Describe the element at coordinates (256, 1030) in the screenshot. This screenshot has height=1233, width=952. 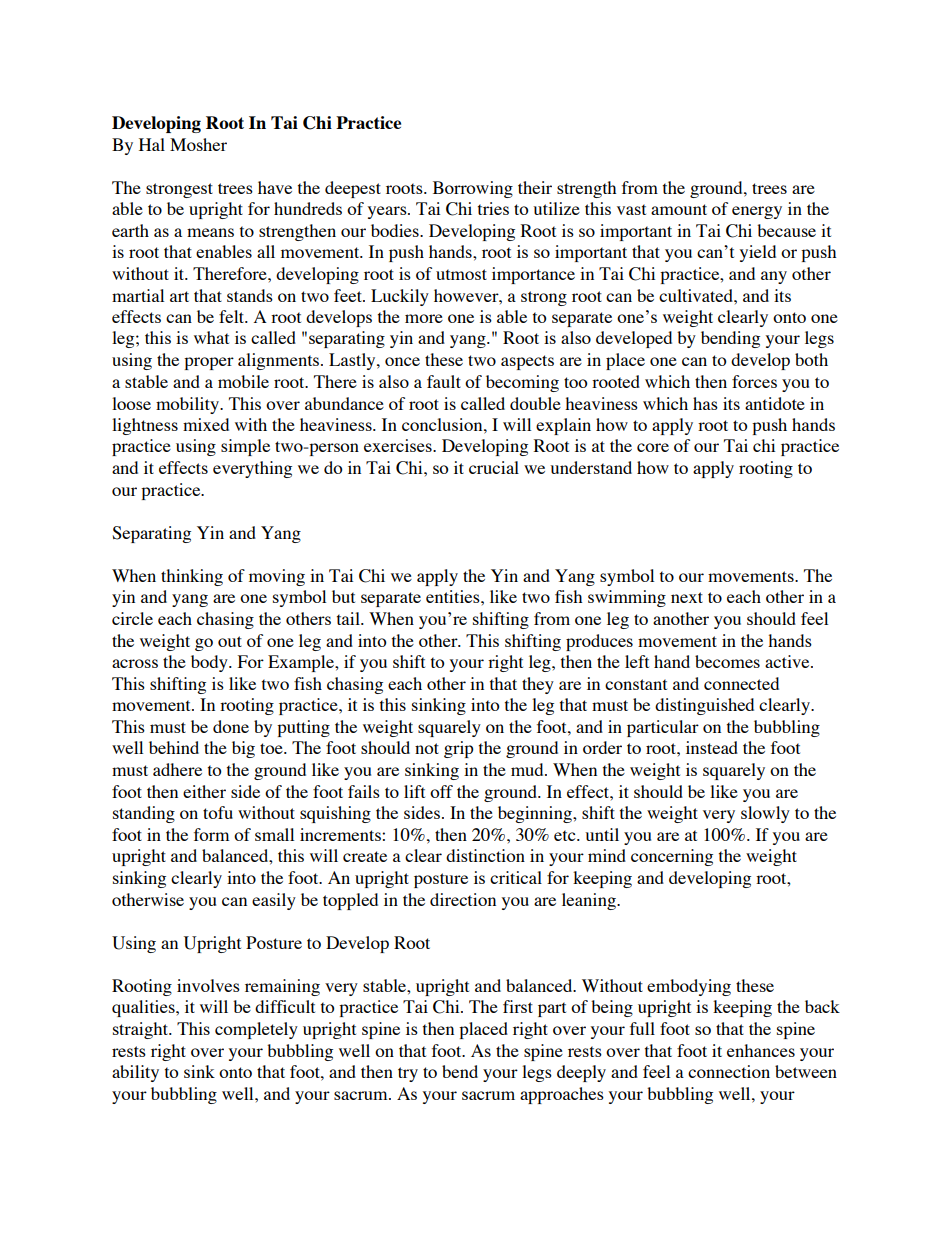
I see `completely` at that location.
